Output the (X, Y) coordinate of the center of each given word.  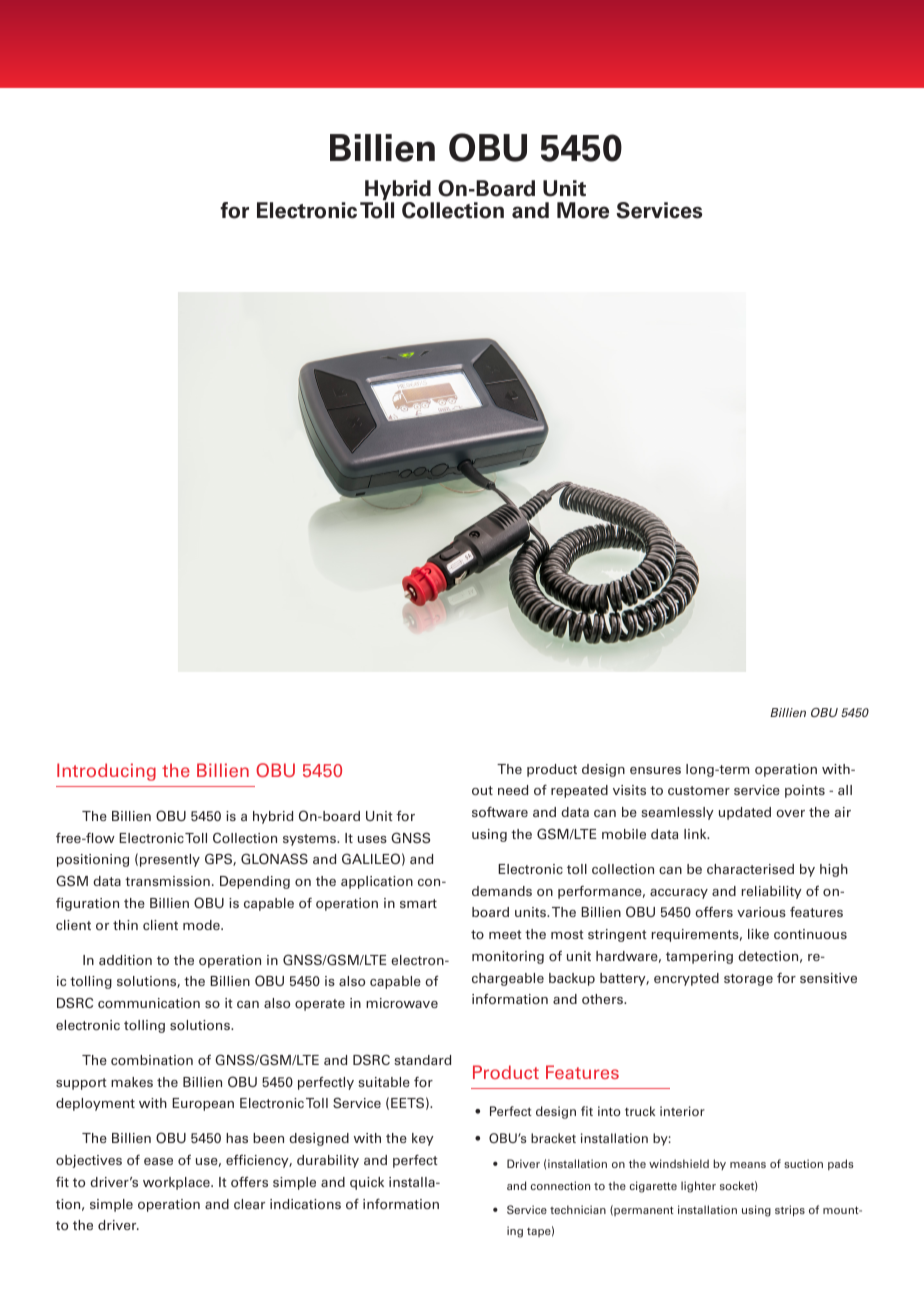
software (500, 811)
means (748, 1165)
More (583, 210)
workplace (177, 1183)
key (423, 1139)
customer (699, 790)
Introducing (106, 772)
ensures (655, 770)
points (805, 791)
